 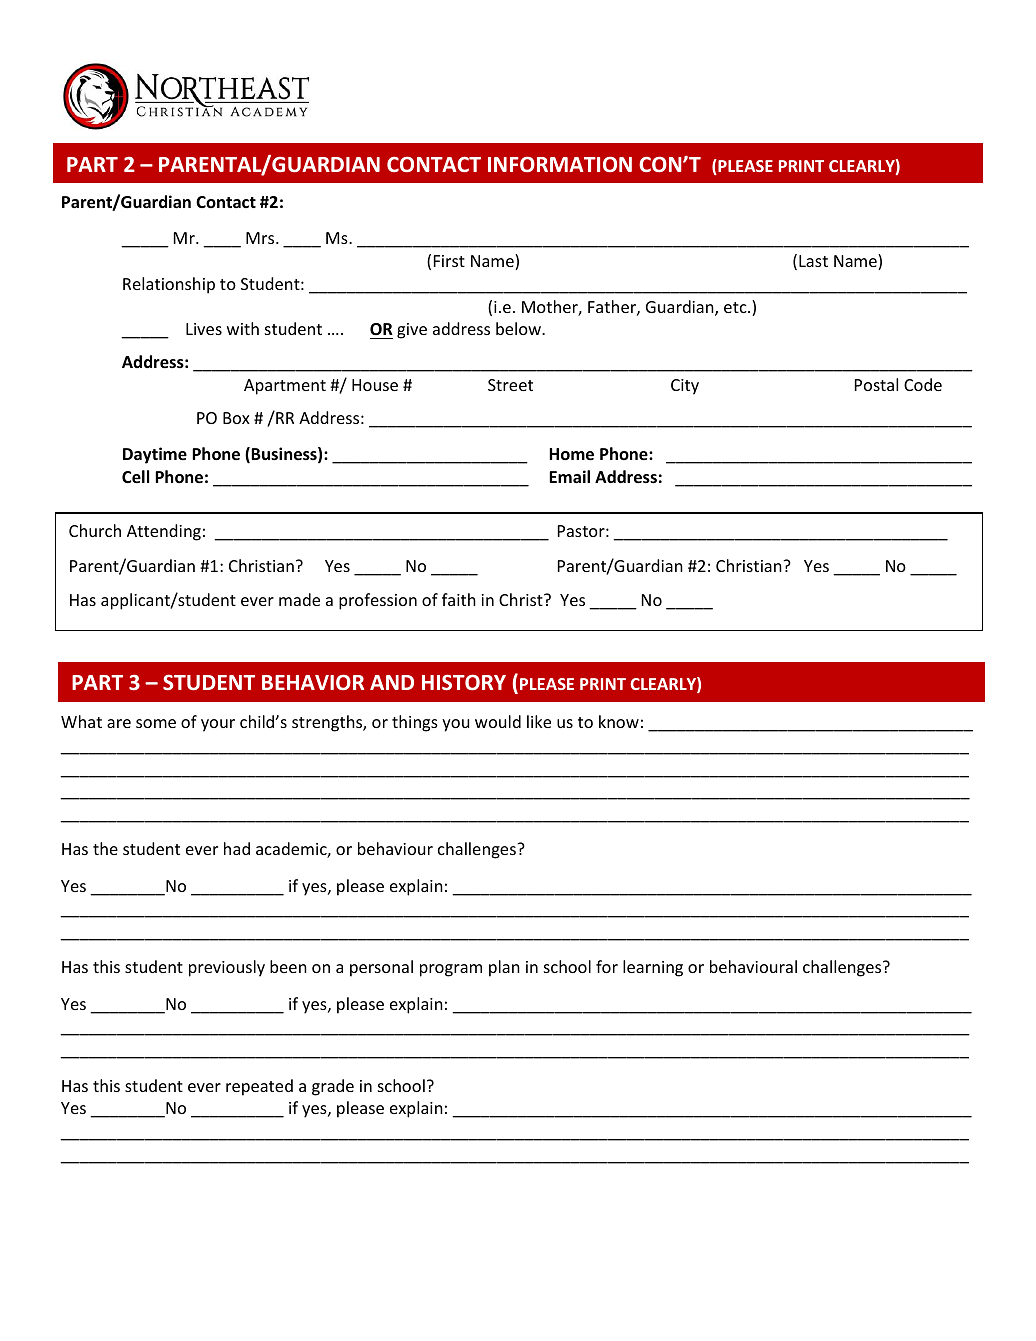 What do you see at coordinates (560, 164) in the screenshot?
I see `INFORMATION` at bounding box center [560, 164].
